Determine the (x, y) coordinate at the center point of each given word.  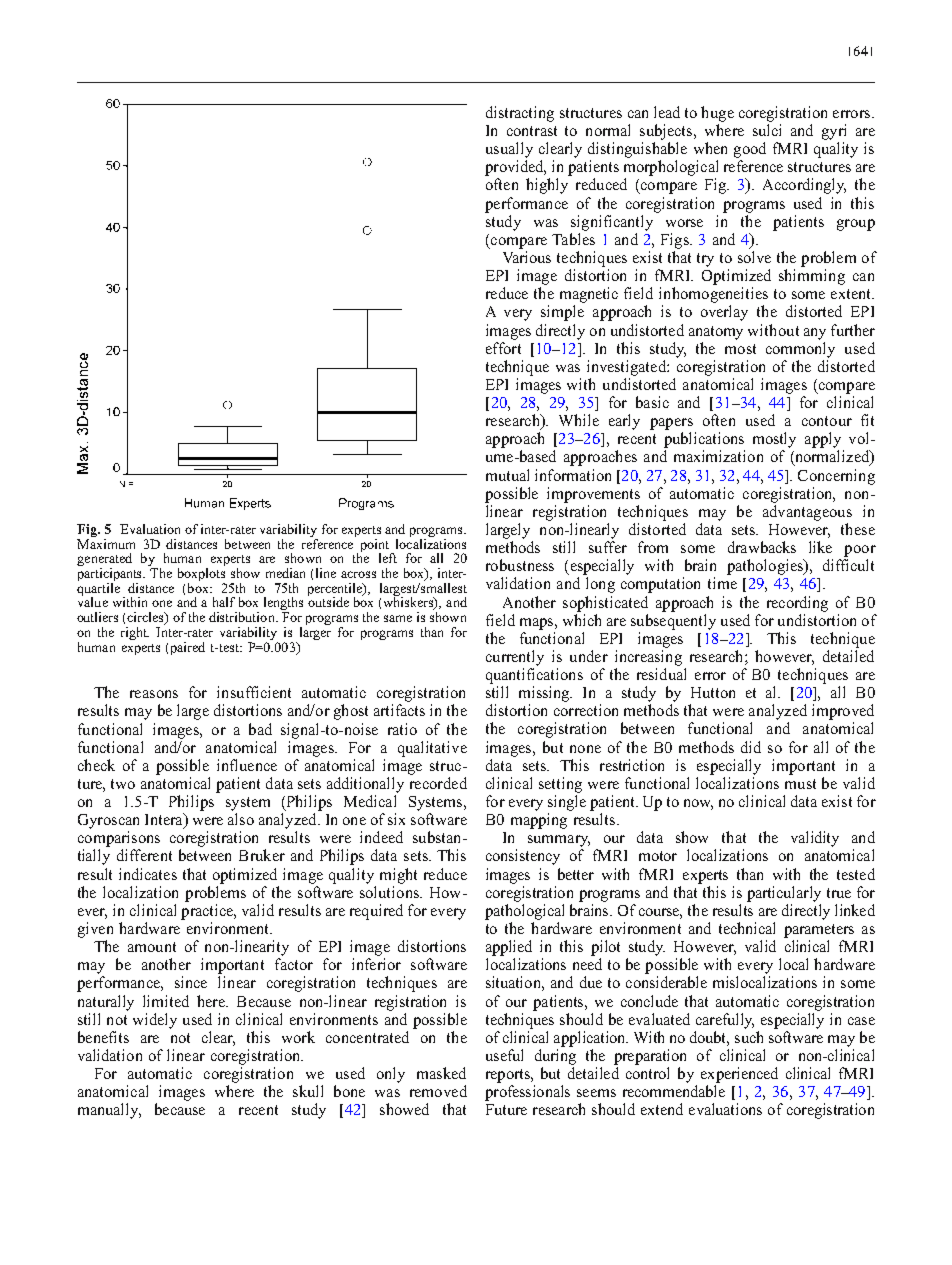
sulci (767, 130)
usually (509, 150)
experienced (739, 1075)
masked (441, 1073)
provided (515, 168)
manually (109, 1111)
